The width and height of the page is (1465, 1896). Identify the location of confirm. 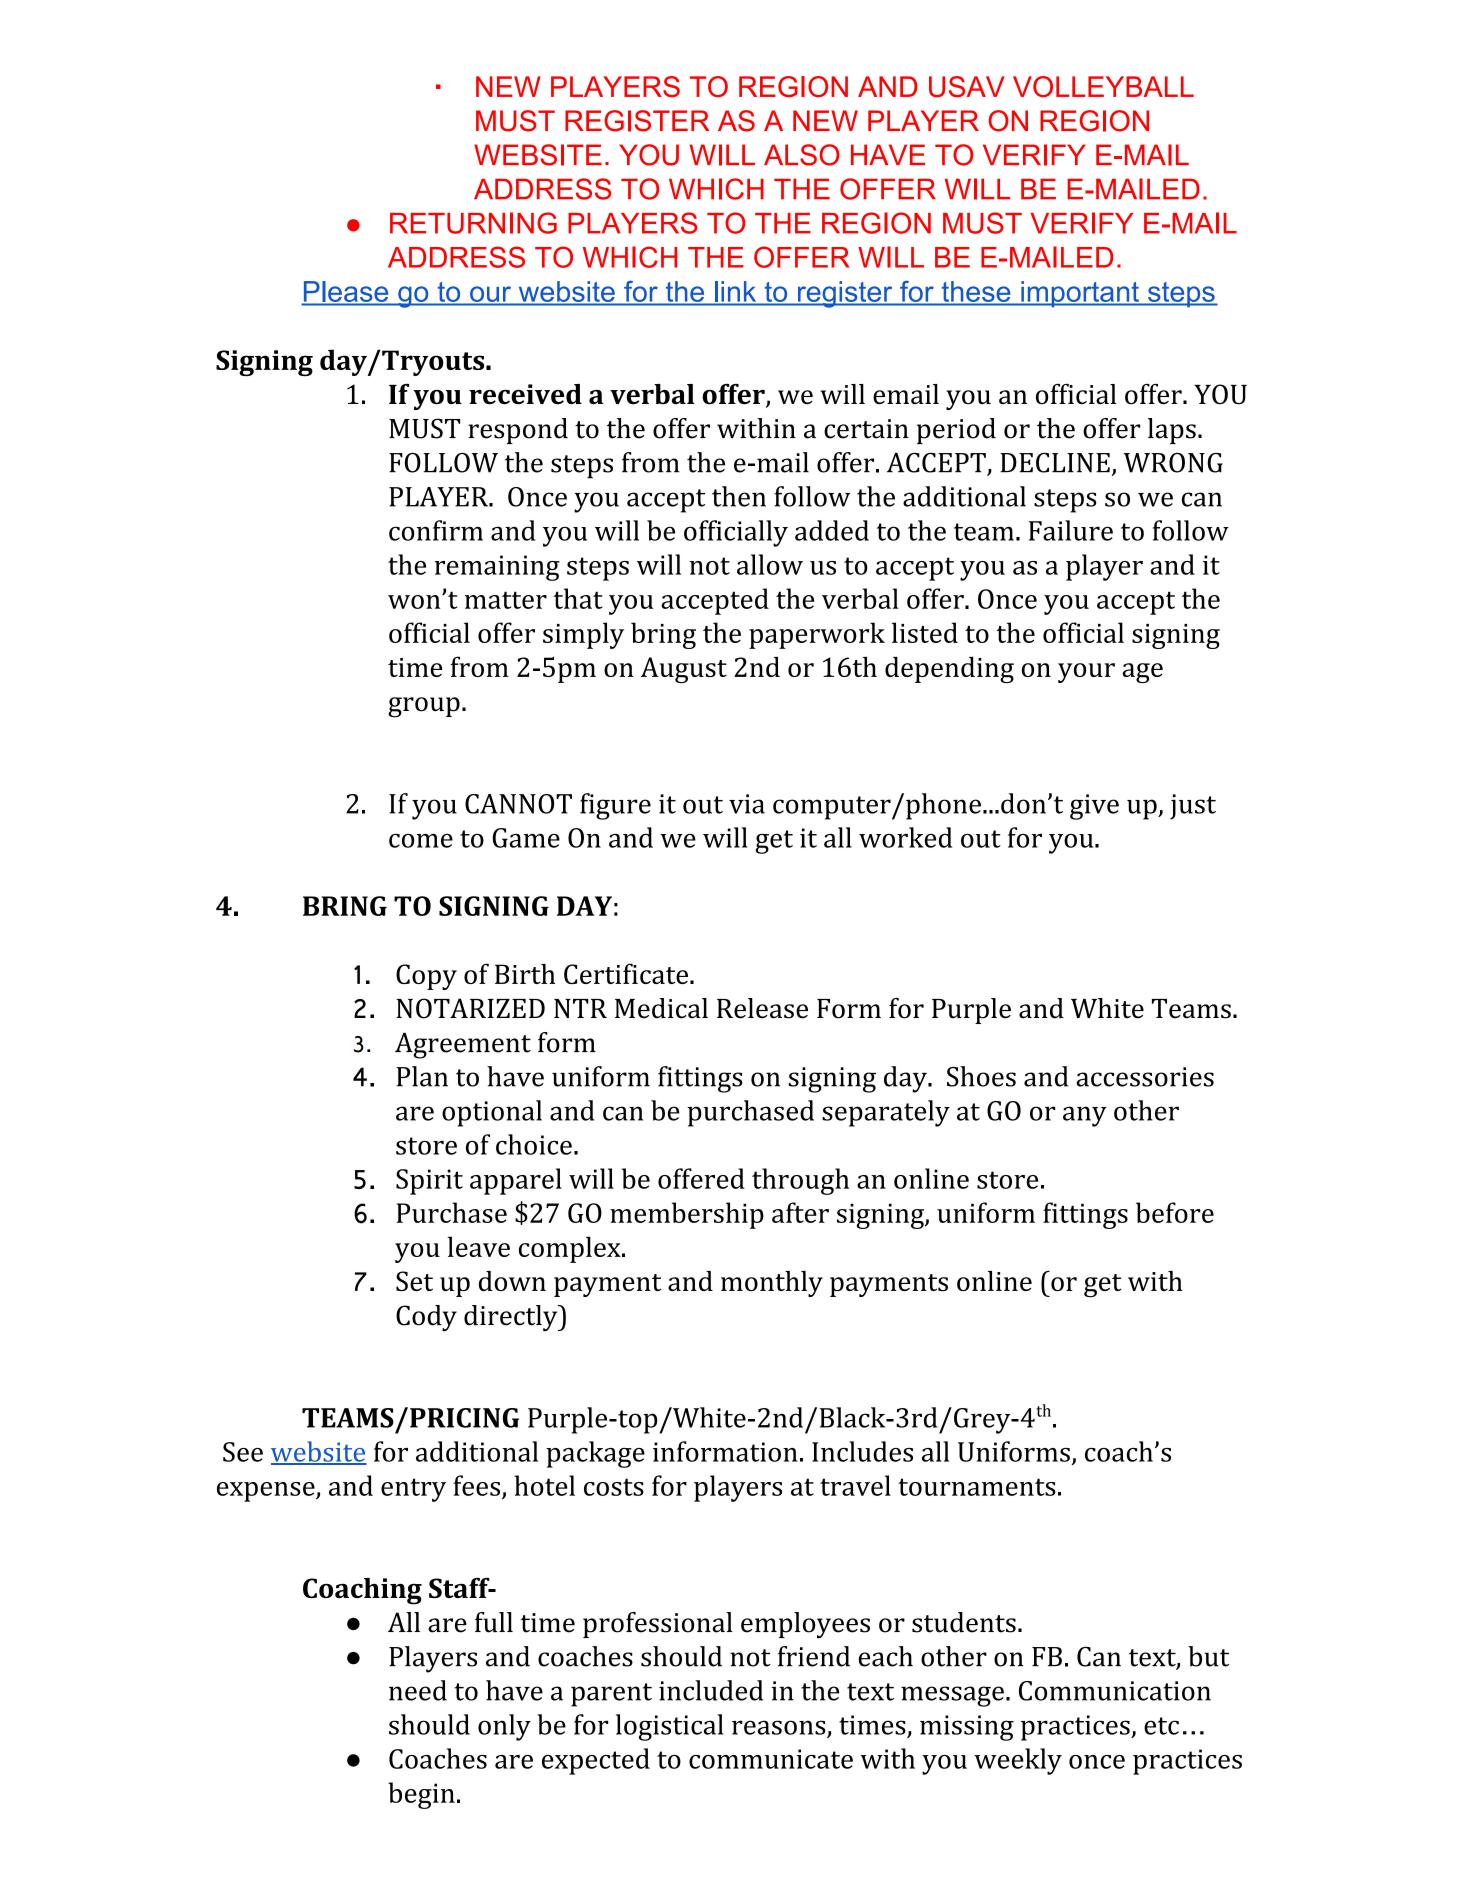
(436, 530).
